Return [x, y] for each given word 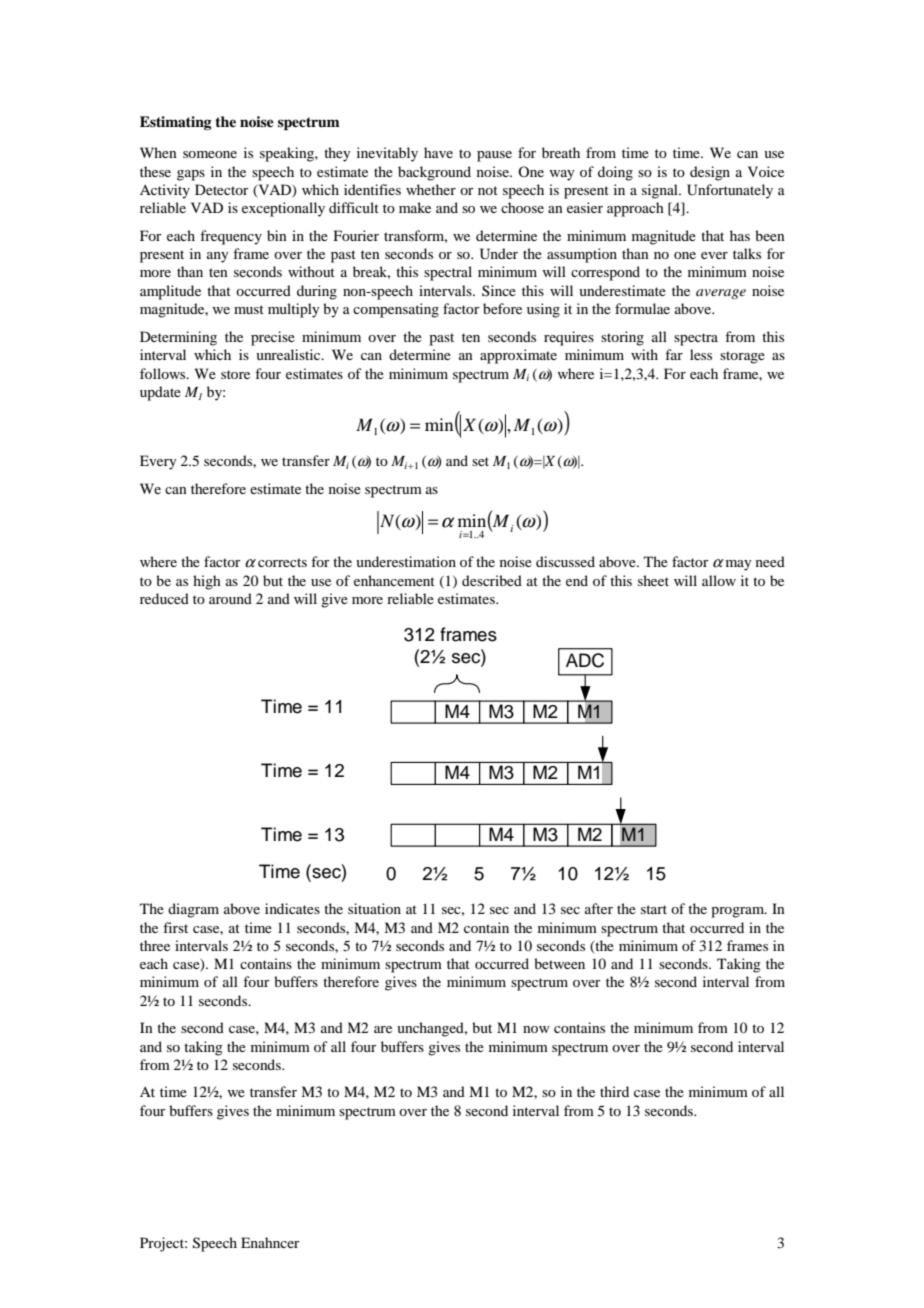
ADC [585, 660]
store [235, 374]
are [383, 1029]
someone [210, 154]
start [654, 909]
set [480, 461]
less [701, 354]
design [710, 173]
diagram [193, 910]
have [438, 152]
